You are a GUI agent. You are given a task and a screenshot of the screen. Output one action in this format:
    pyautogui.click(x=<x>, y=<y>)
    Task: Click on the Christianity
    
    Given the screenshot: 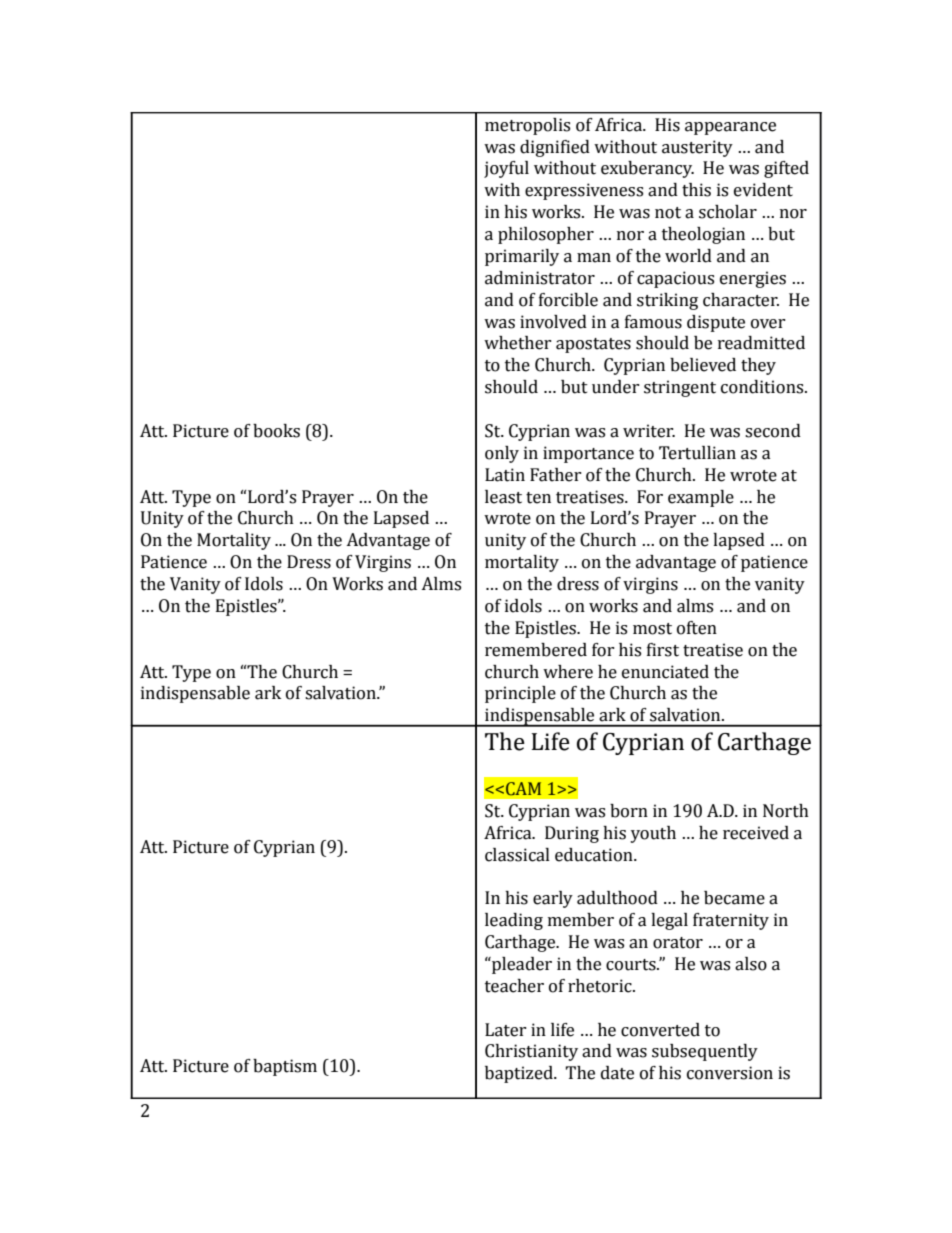 What is the action you would take?
    pyautogui.click(x=531, y=1052)
